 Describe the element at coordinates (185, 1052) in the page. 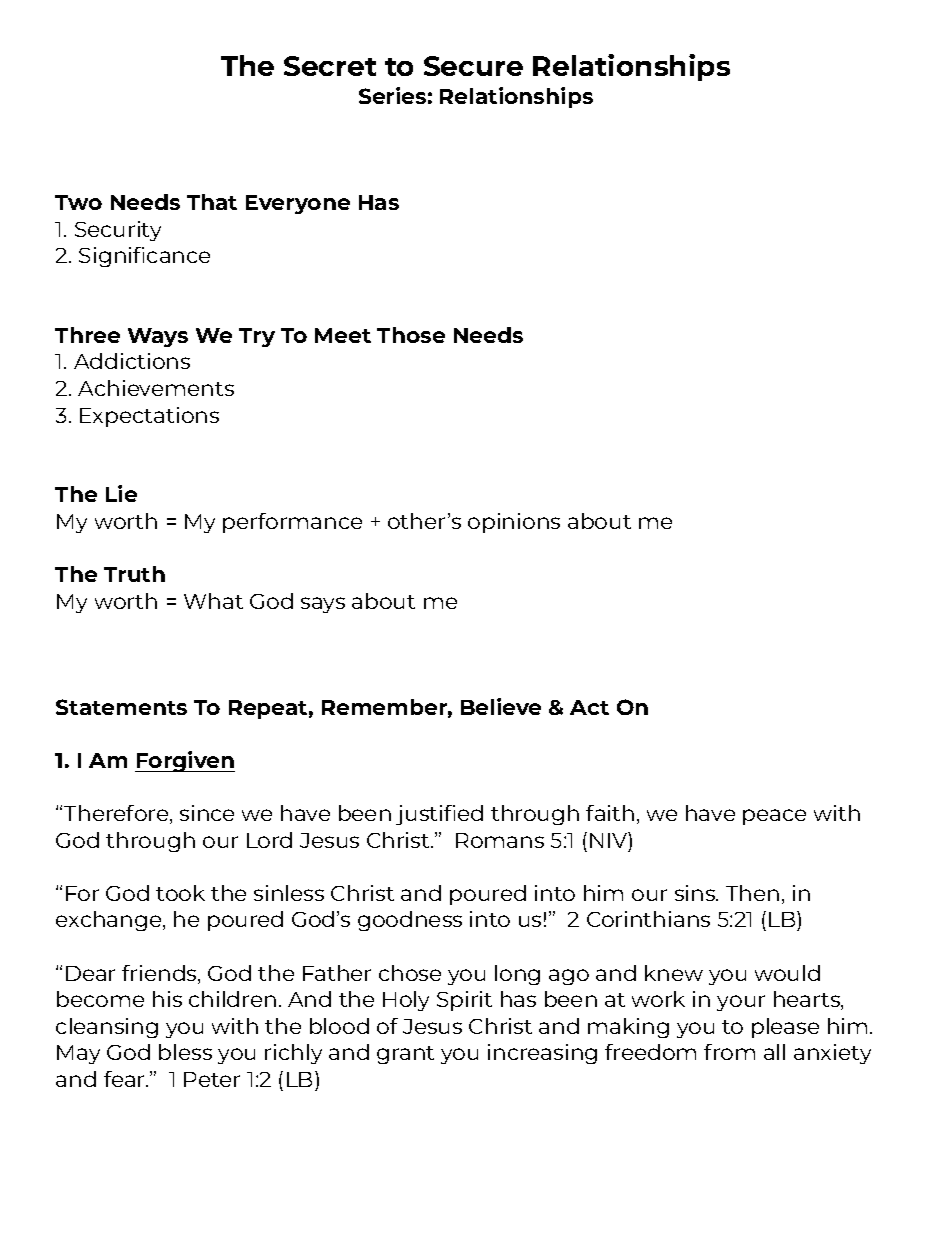

I see `bless` at that location.
